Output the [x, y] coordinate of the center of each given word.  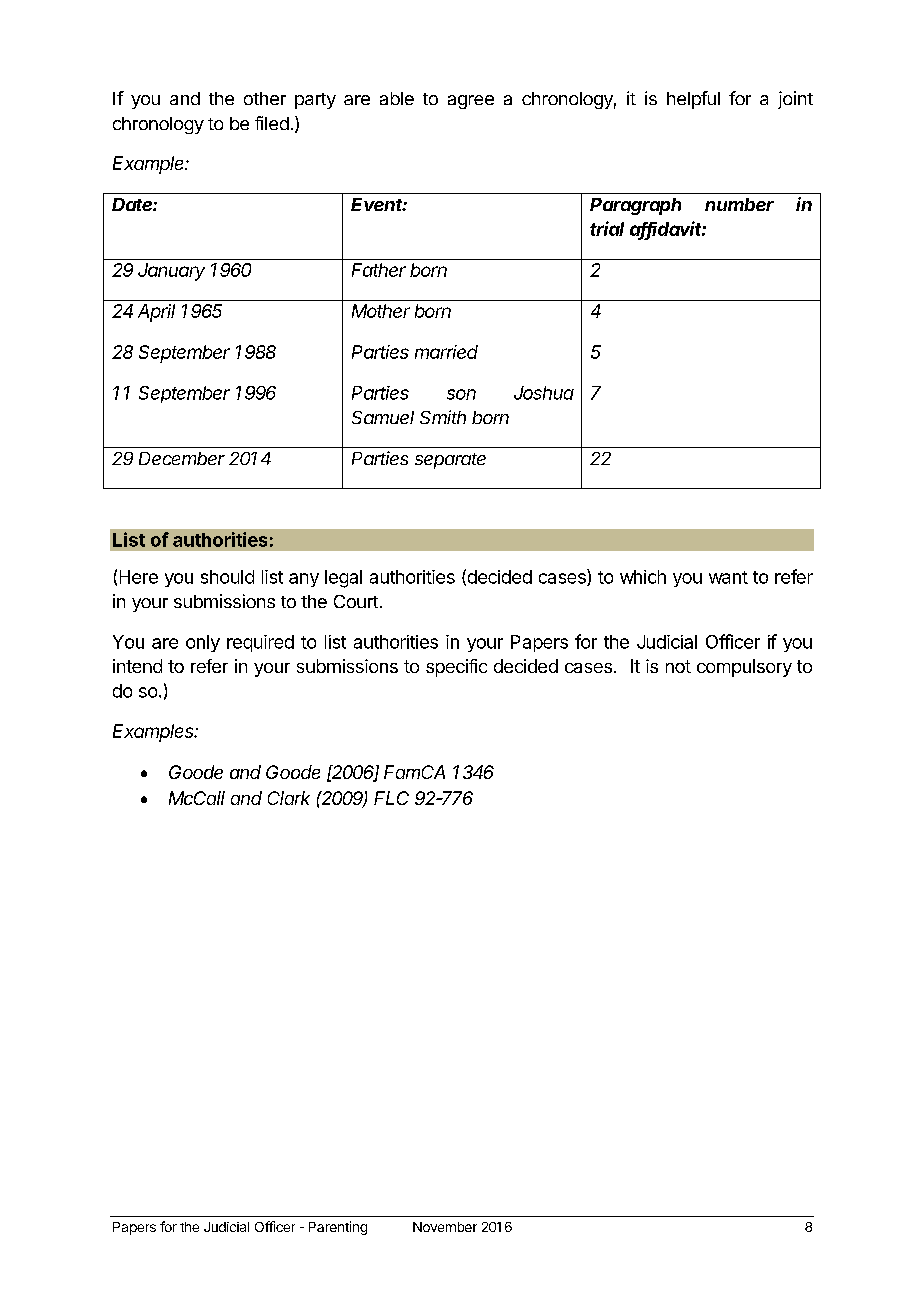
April [156, 313]
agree [471, 102]
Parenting [338, 1228]
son [461, 394]
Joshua [544, 393]
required [260, 643]
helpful [693, 100]
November [445, 1227]
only [203, 643]
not [678, 666]
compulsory [744, 668]
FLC [391, 798]
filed [272, 123]
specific [456, 668]
